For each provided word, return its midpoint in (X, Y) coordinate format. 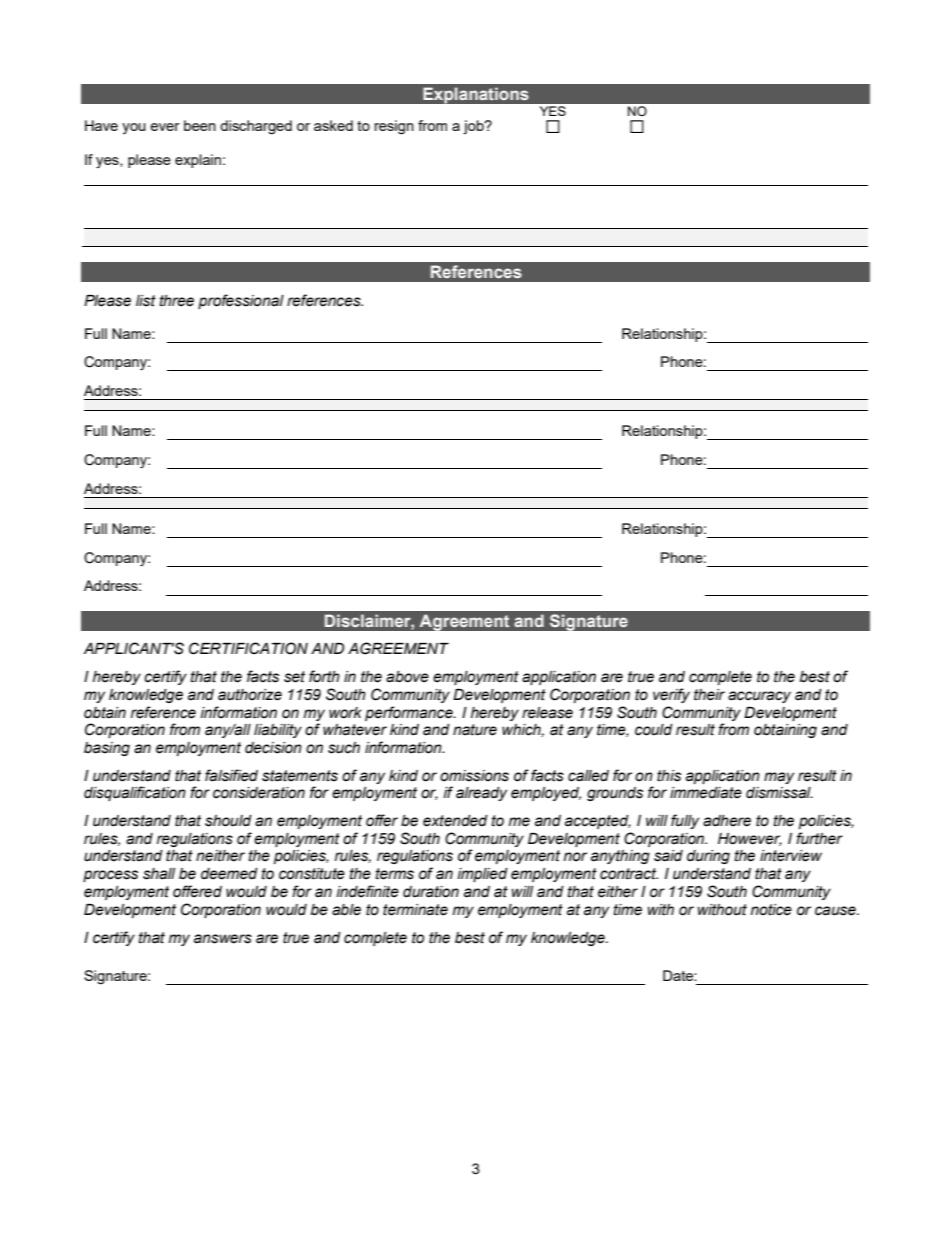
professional (241, 301)
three (177, 301)
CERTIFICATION (248, 648)
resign (394, 127)
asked (333, 125)
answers (223, 939)
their (709, 695)
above (407, 677)
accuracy (759, 697)
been (200, 125)
